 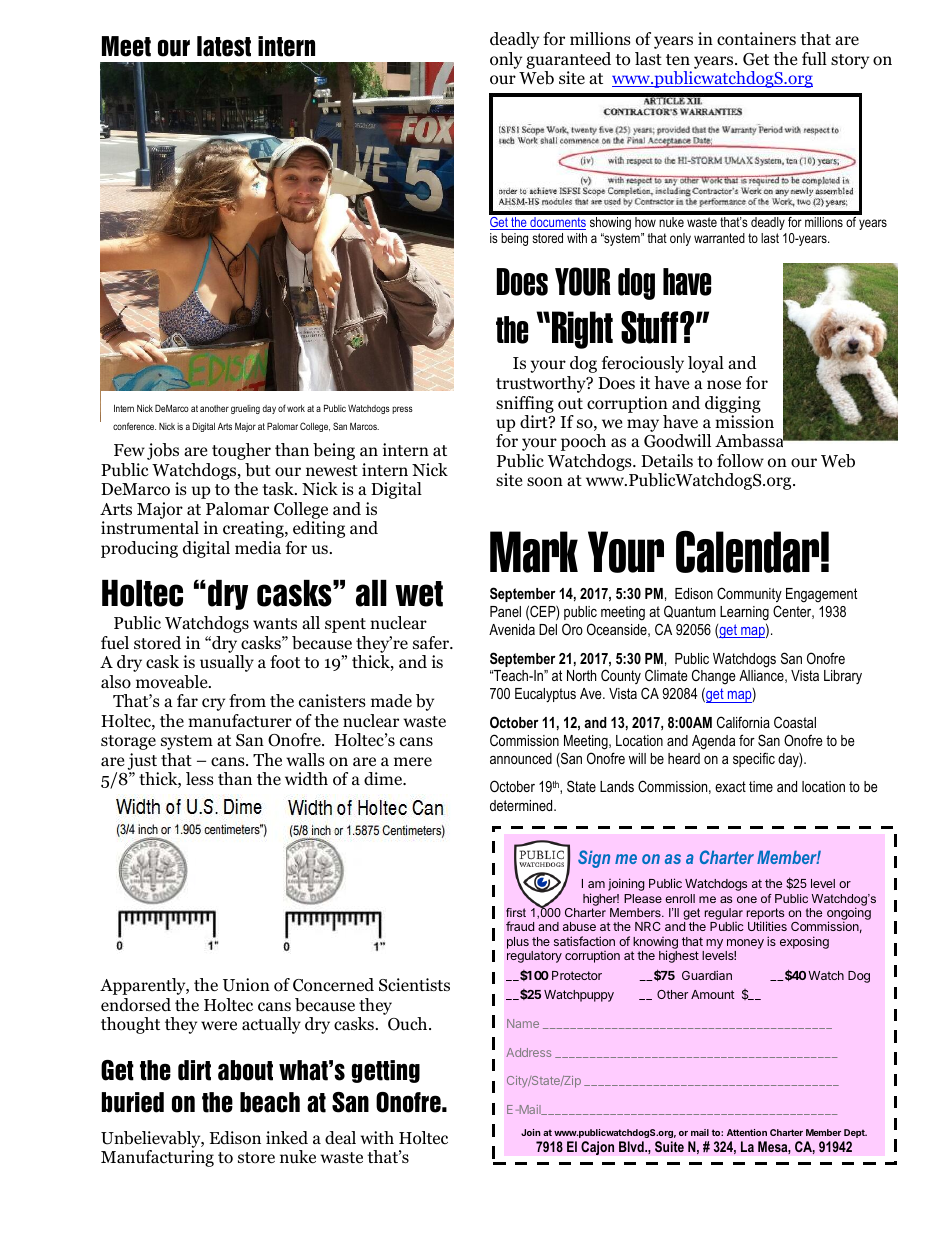 What do you see at coordinates (706, 364) in the screenshot?
I see `loyal` at bounding box center [706, 364].
